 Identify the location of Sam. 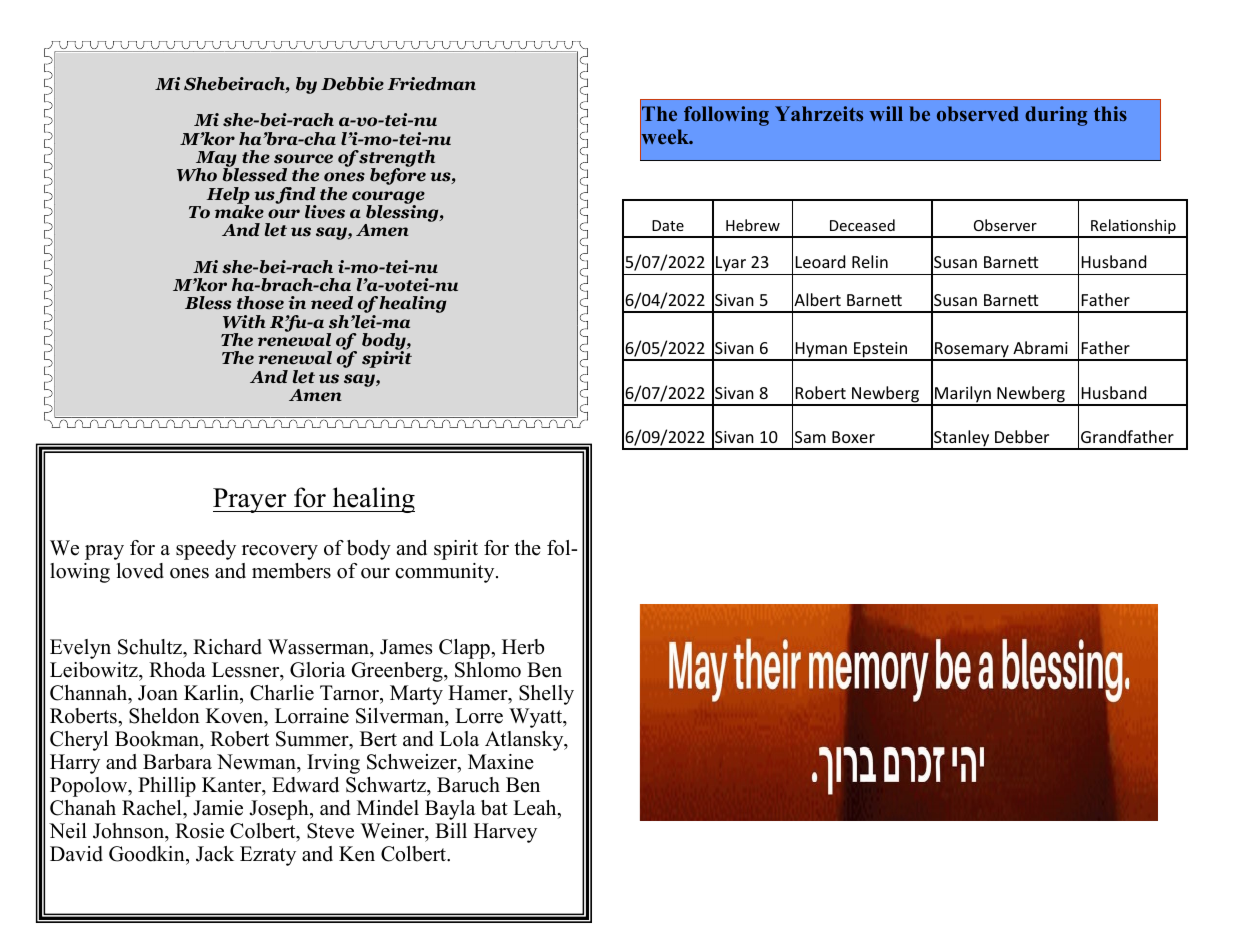
(810, 437).
